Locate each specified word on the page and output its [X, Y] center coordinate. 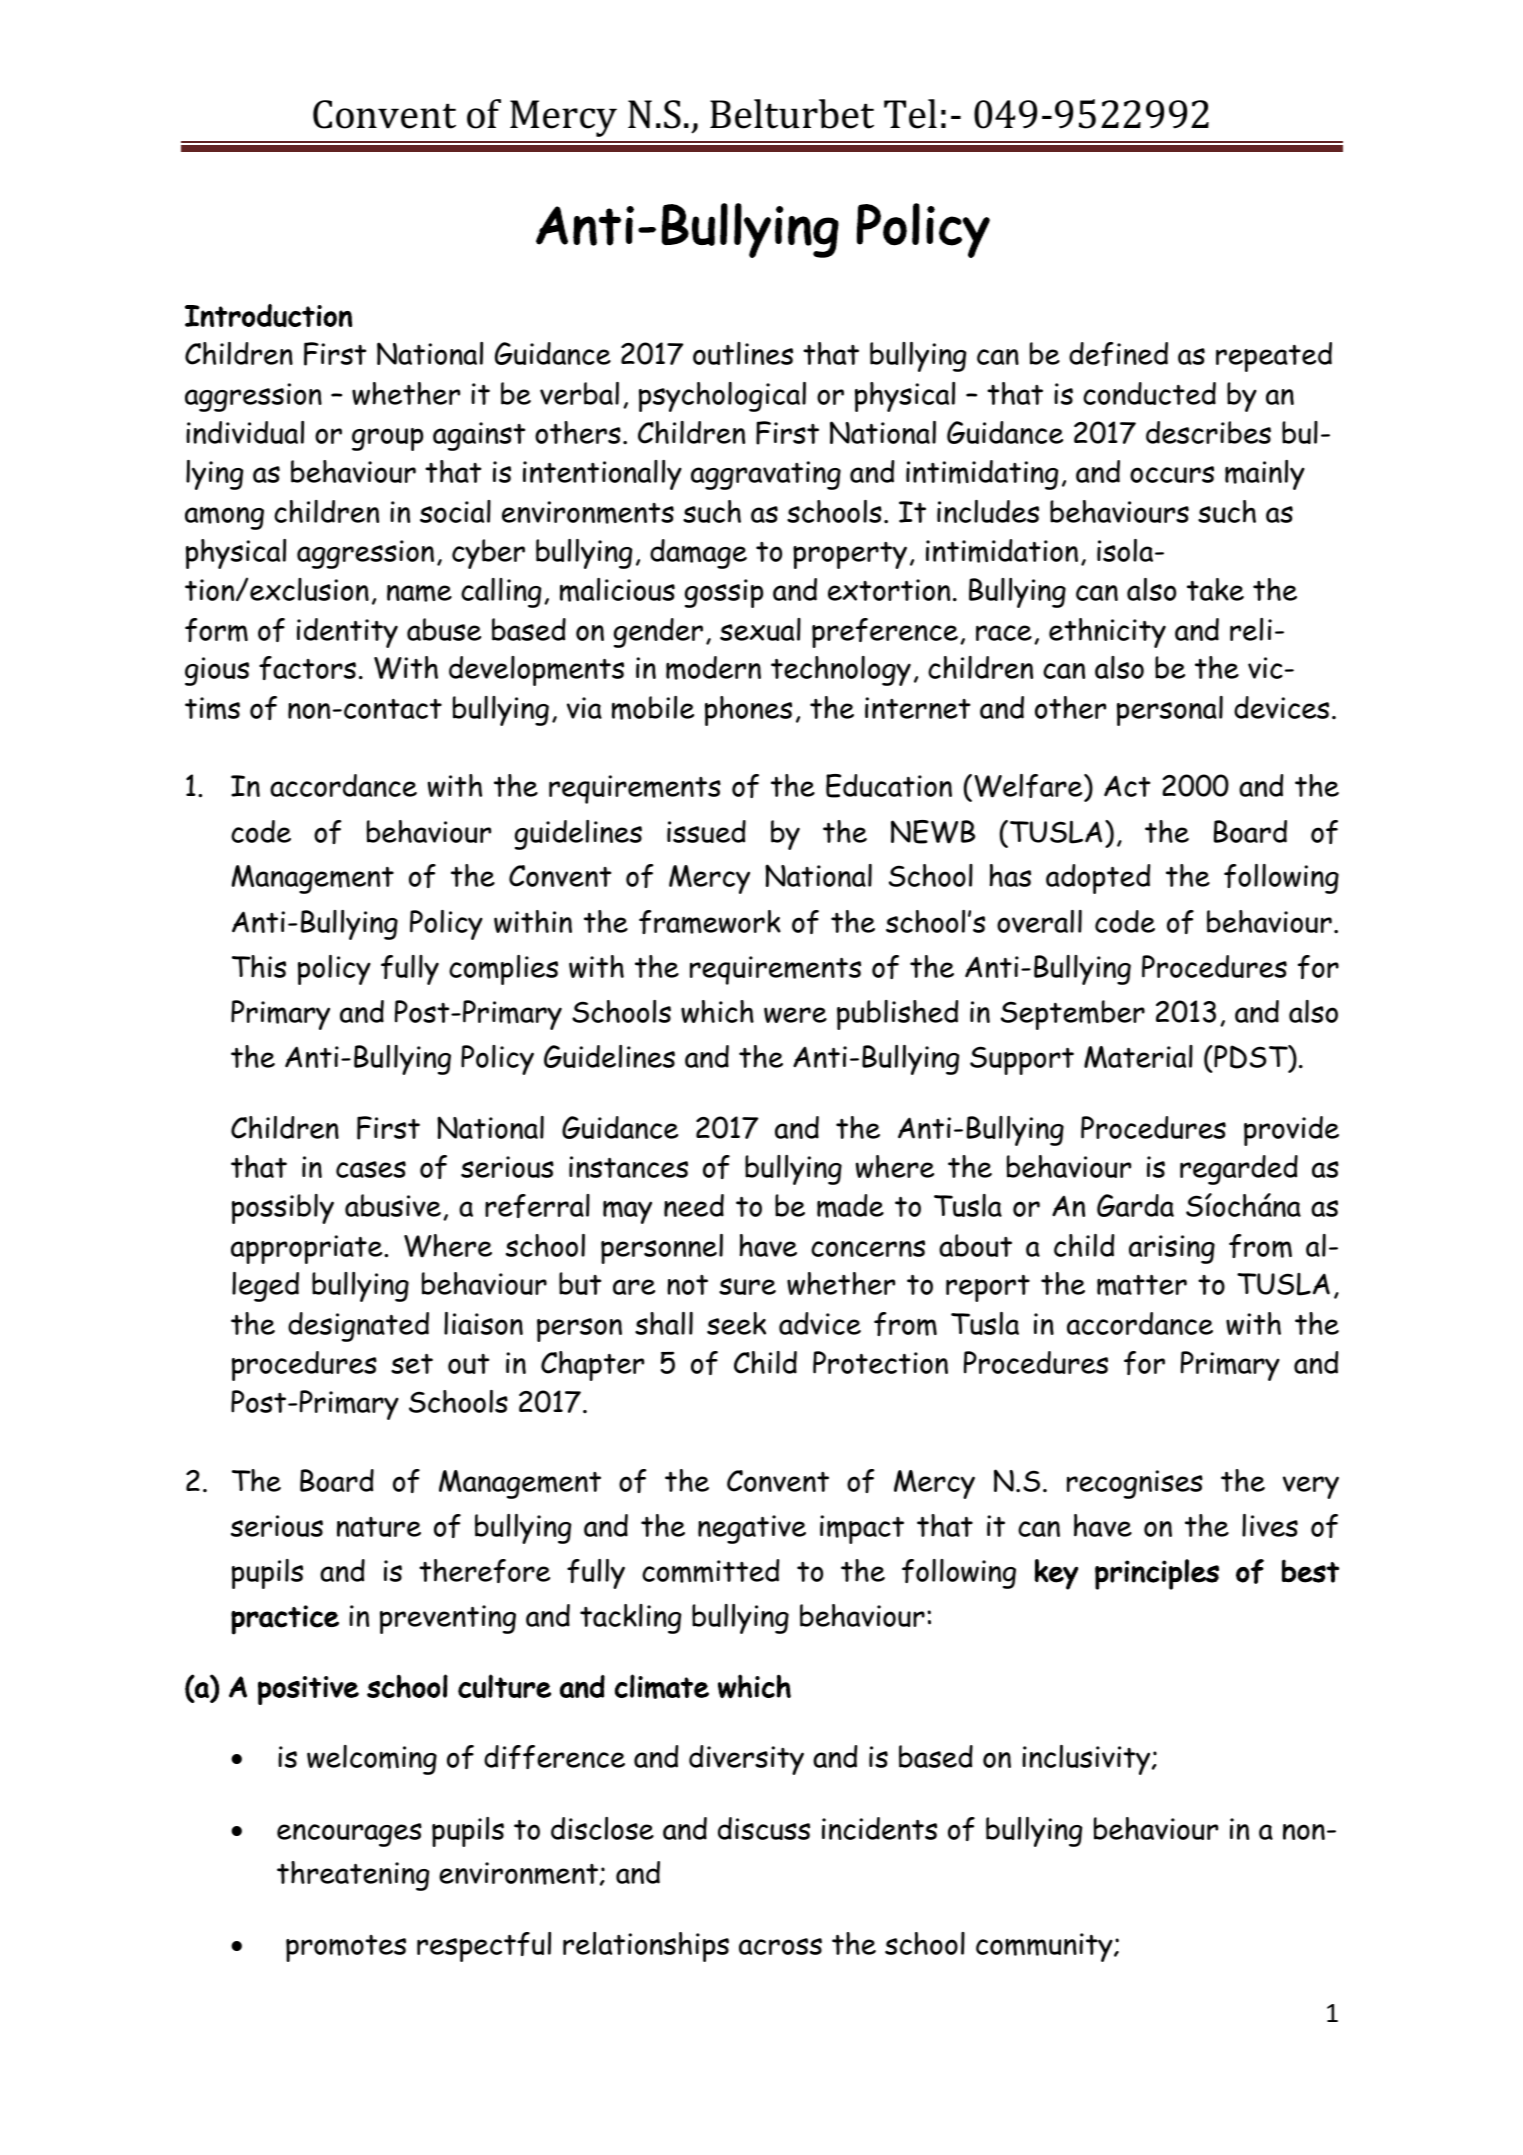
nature [379, 1527]
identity [347, 633]
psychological [722, 397]
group [387, 439]
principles [1157, 1574]
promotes [346, 1948]
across [780, 1946]
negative [752, 1529]
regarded [1239, 1170]
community [1045, 1947]
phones [748, 711]
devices [1281, 707]
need [694, 1205]
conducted [1149, 393]
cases [371, 1169]
